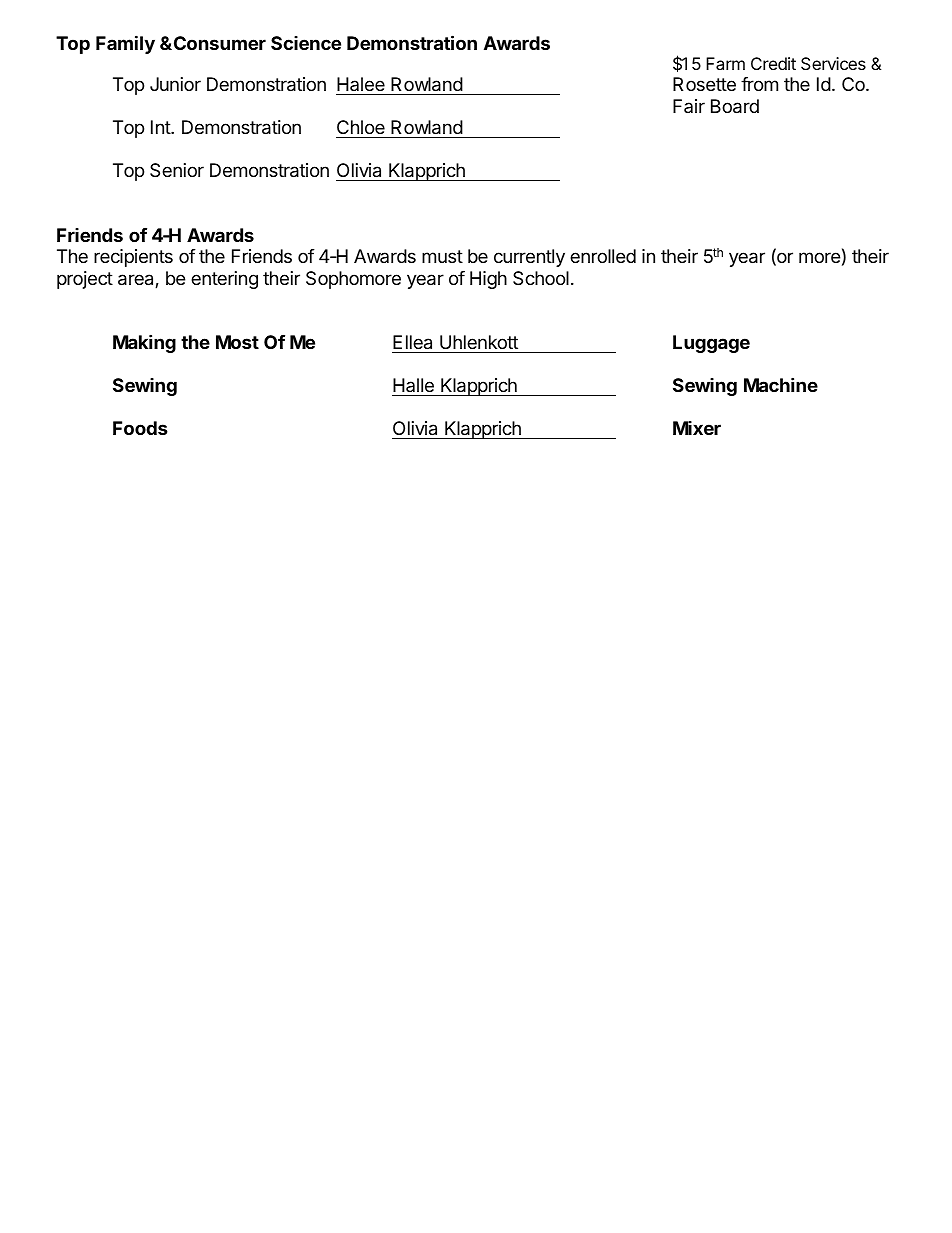  I want to click on Consumer, so click(218, 43).
